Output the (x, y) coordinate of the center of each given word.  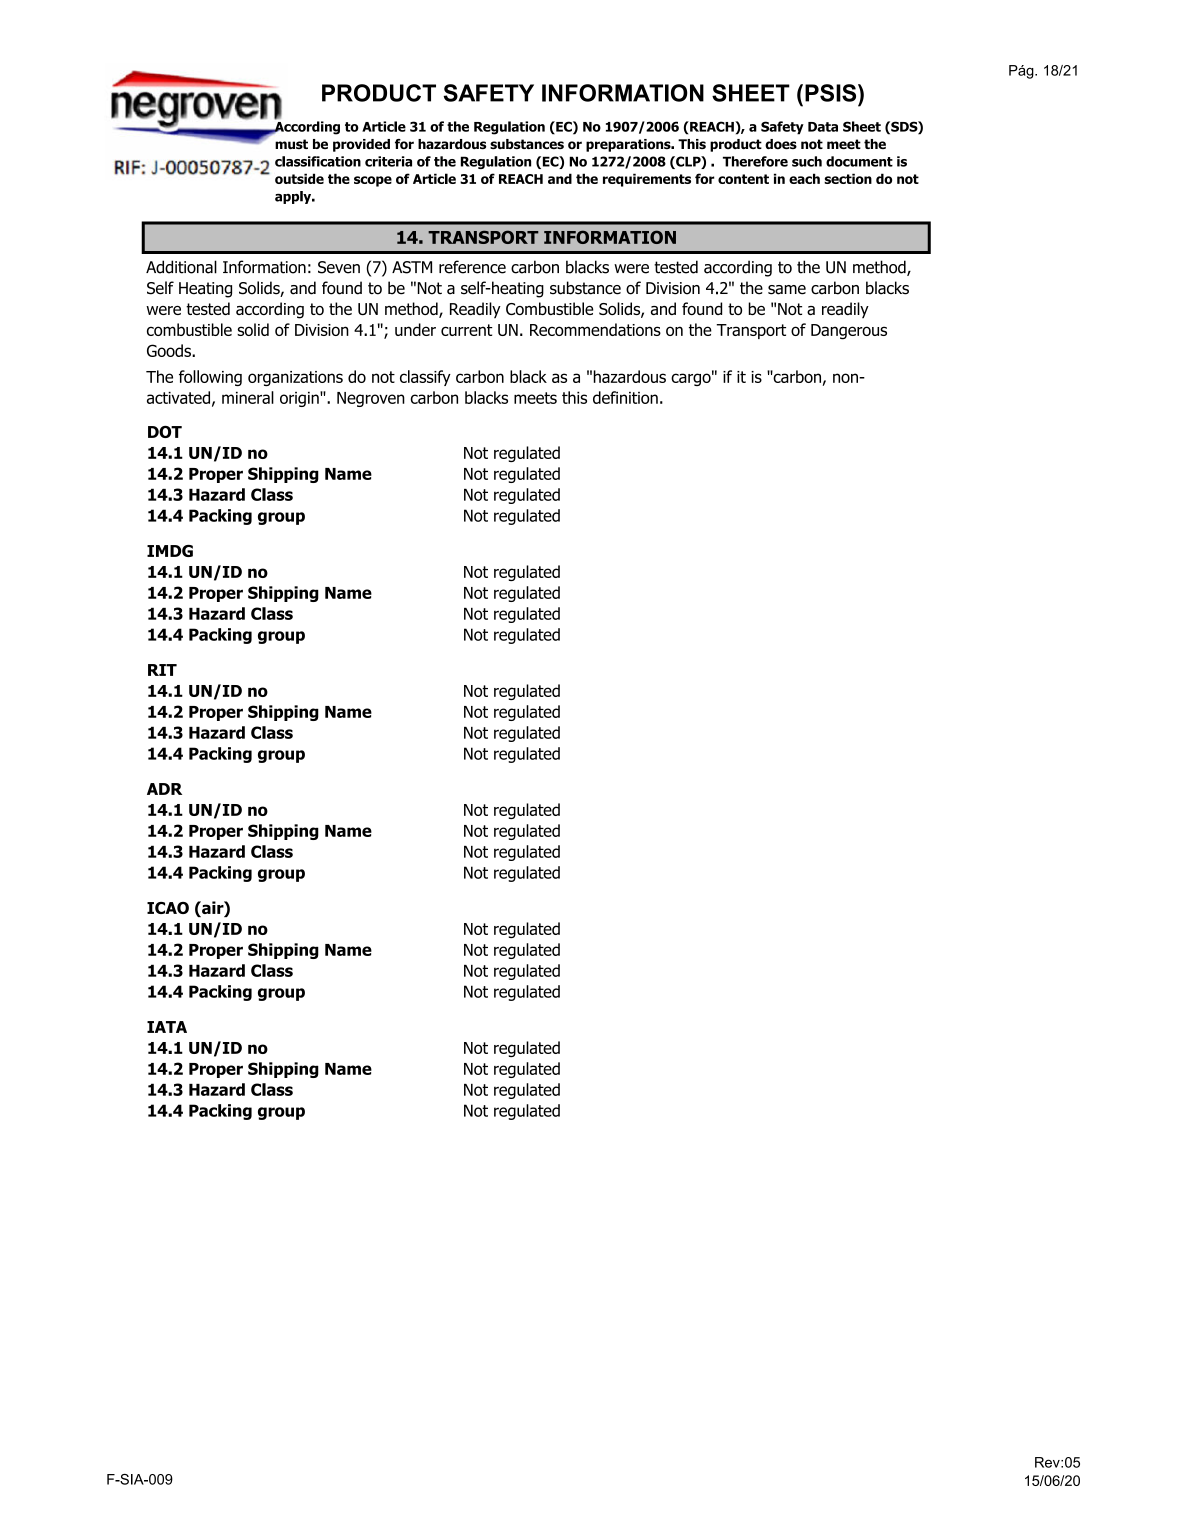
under (415, 329)
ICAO (168, 908)
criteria (388, 161)
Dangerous (849, 332)
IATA (167, 1027)
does (781, 144)
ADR (164, 789)
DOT (165, 432)
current (467, 330)
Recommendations (595, 329)
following (210, 378)
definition (625, 397)
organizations (295, 378)
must (291, 144)
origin (300, 399)
